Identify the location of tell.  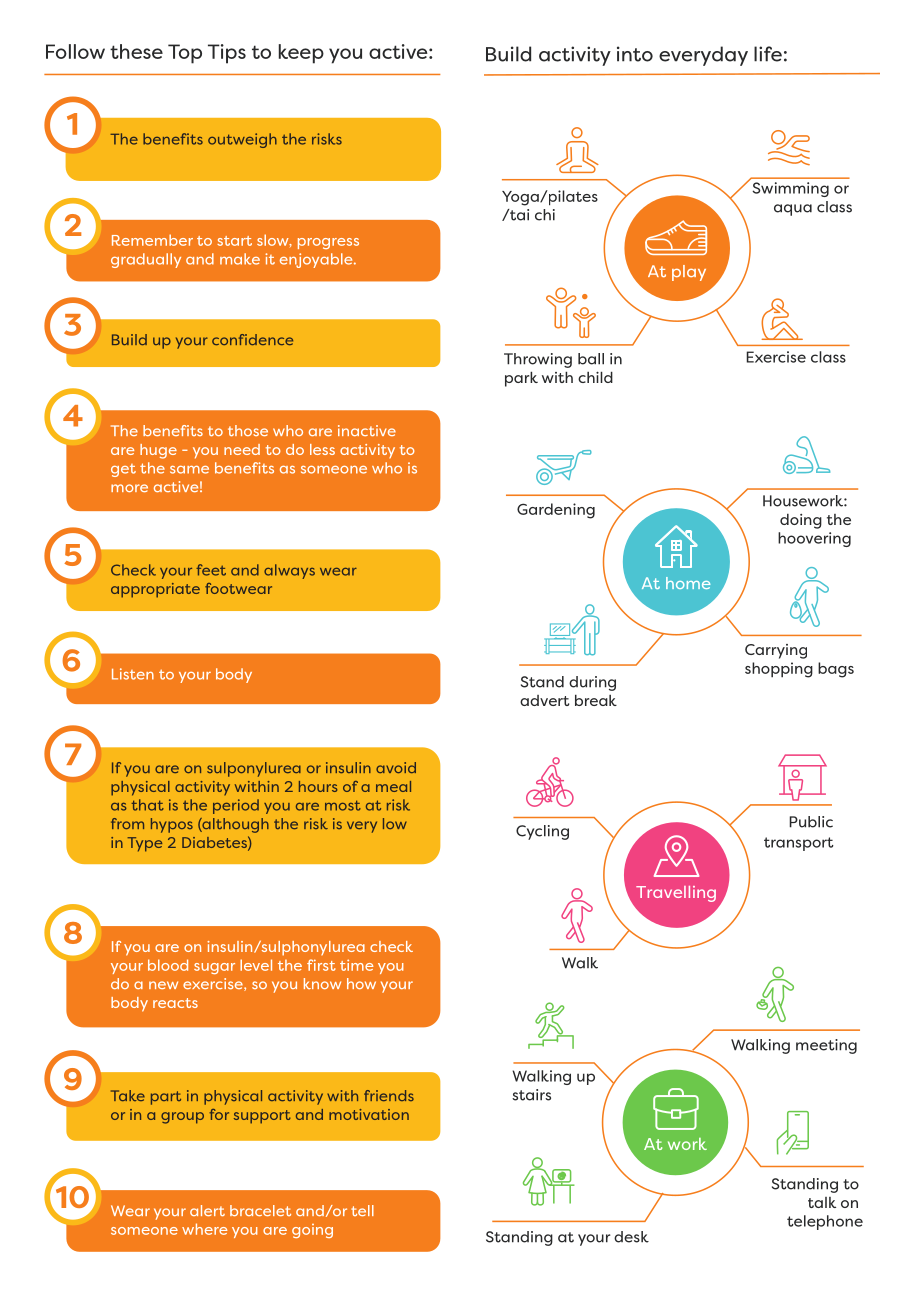
(362, 1210).
